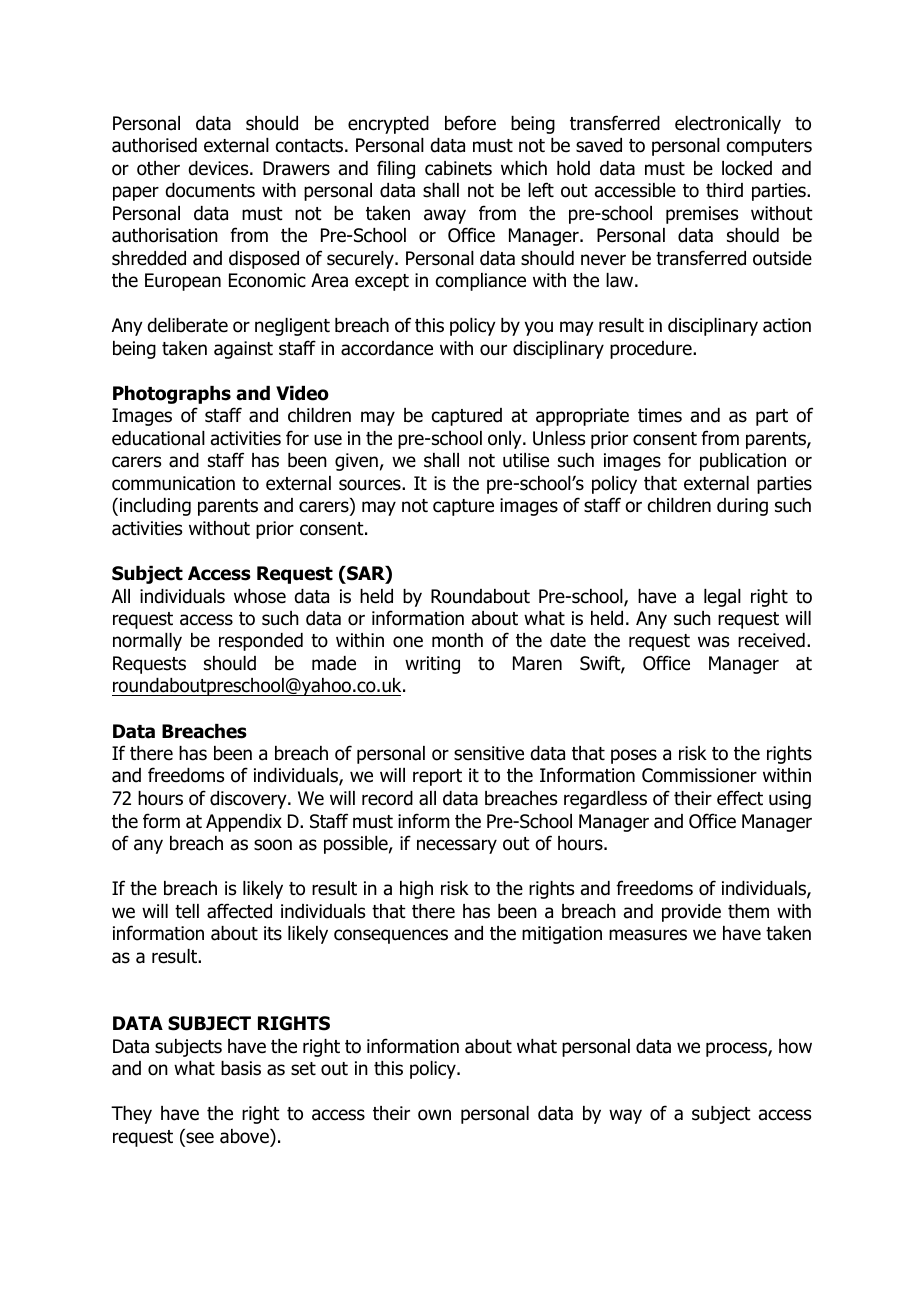 This image has height=1308, width=924. Describe the element at coordinates (747, 168) in the image. I see `locked` at that location.
